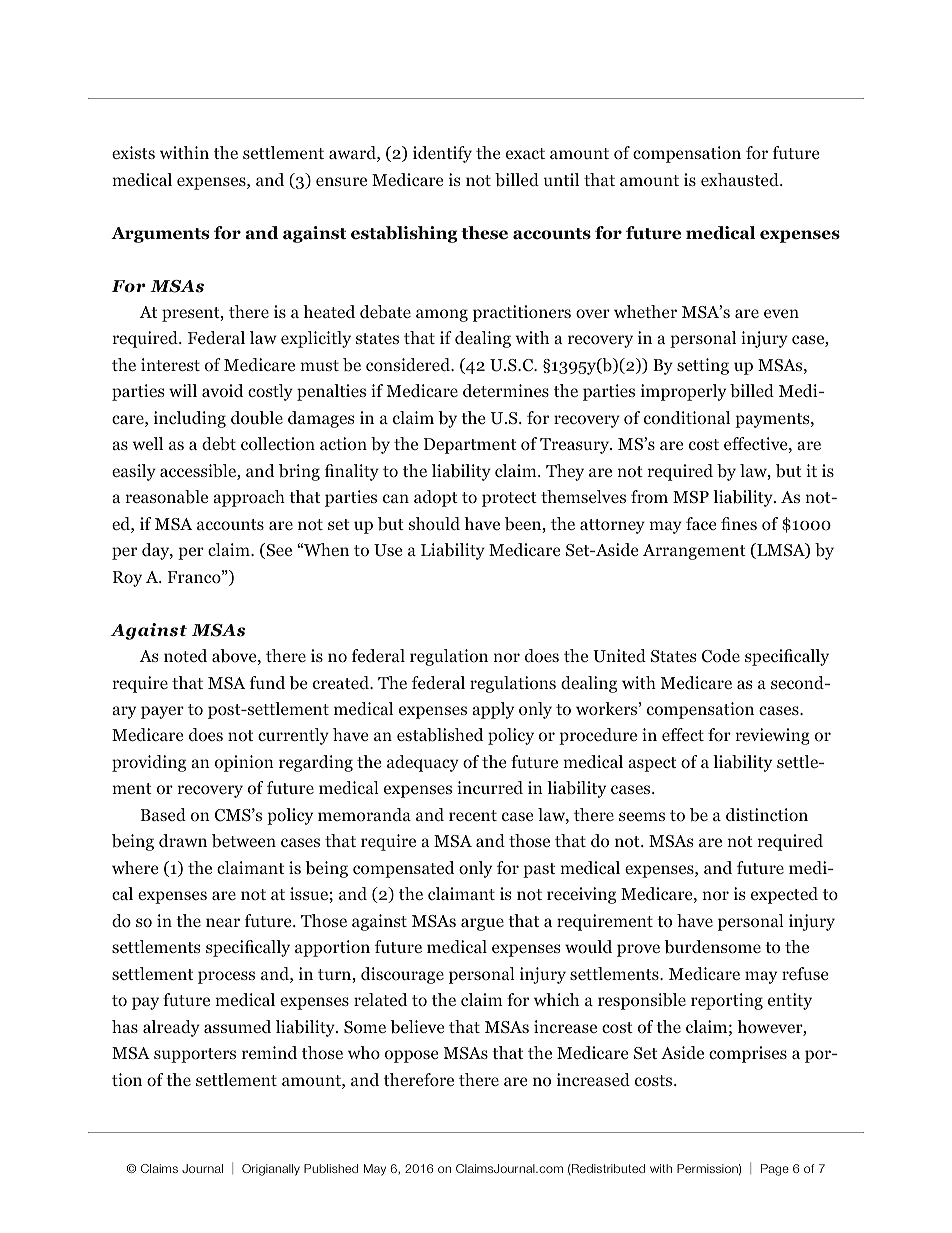 The height and width of the screenshot is (1233, 952). I want to click on improperly, so click(683, 392).
